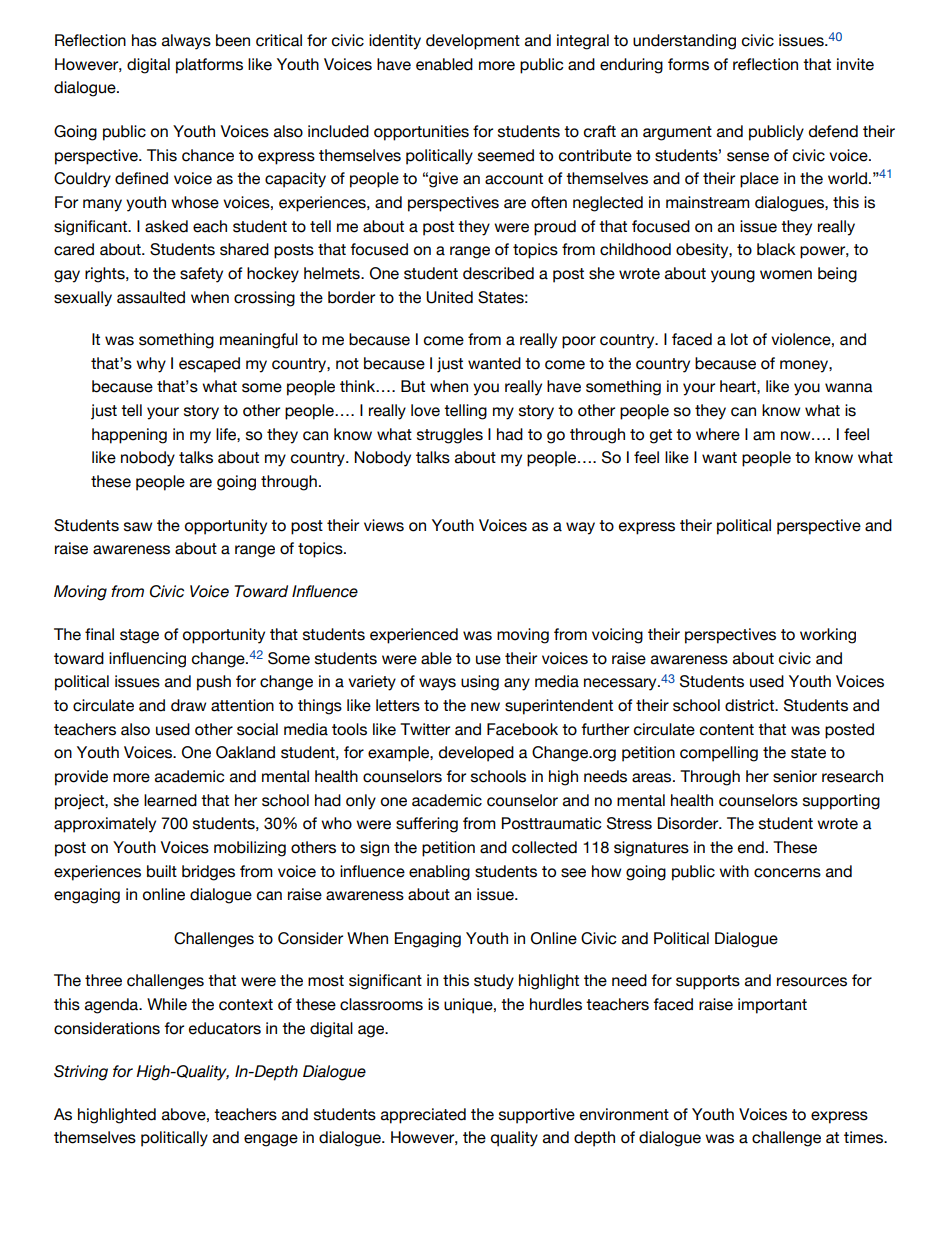 The height and width of the document is (1233, 952). Describe the element at coordinates (81, 1073) in the document. I see `Striving` at that location.
